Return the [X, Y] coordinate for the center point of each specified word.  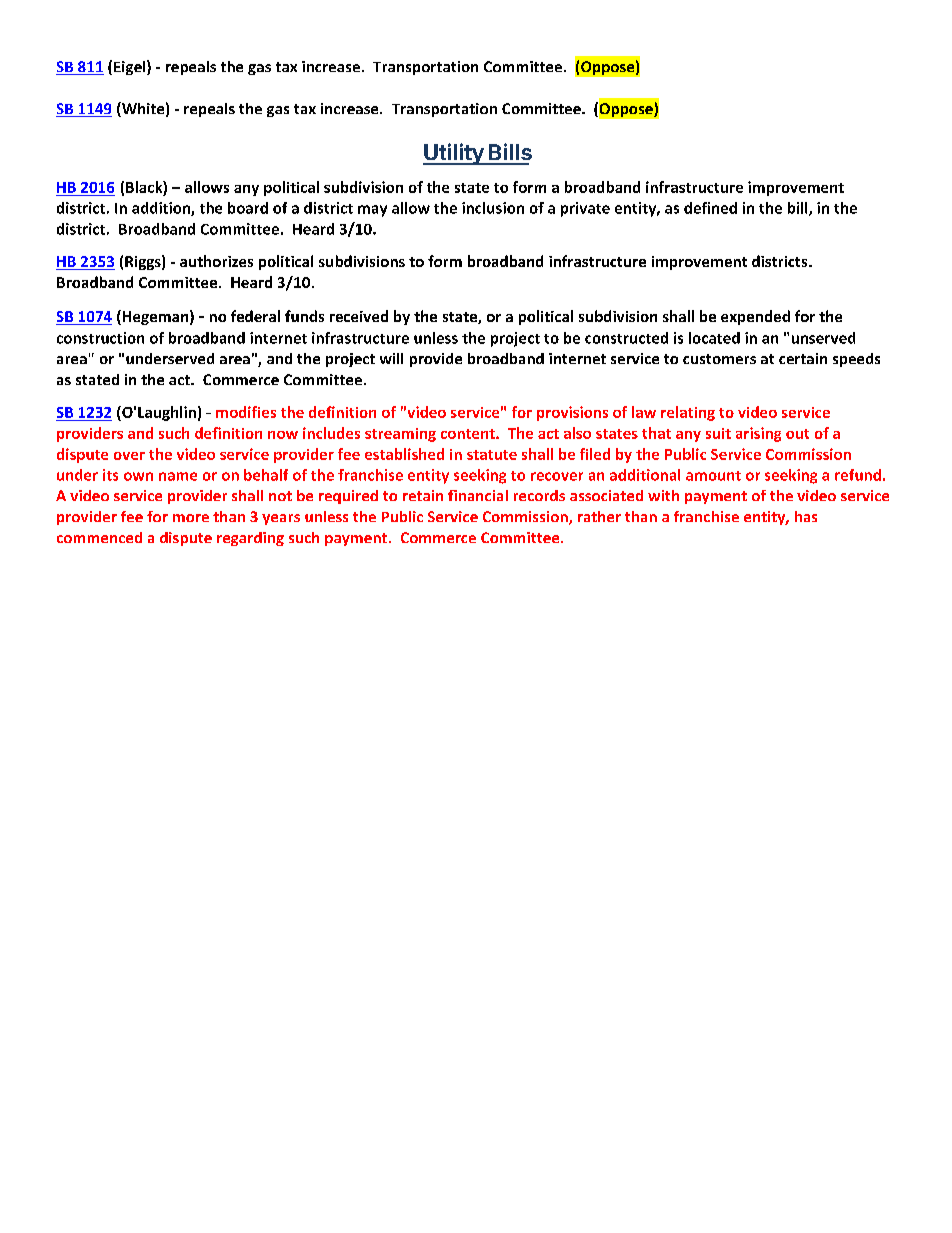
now [283, 435]
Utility [454, 154]
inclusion [493, 208]
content [469, 434]
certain [803, 358]
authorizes [216, 261]
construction [100, 338]
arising [758, 434]
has [806, 516]
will [391, 358]
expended [755, 317]
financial [478, 495]
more [191, 518]
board [248, 208]
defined [710, 208]
